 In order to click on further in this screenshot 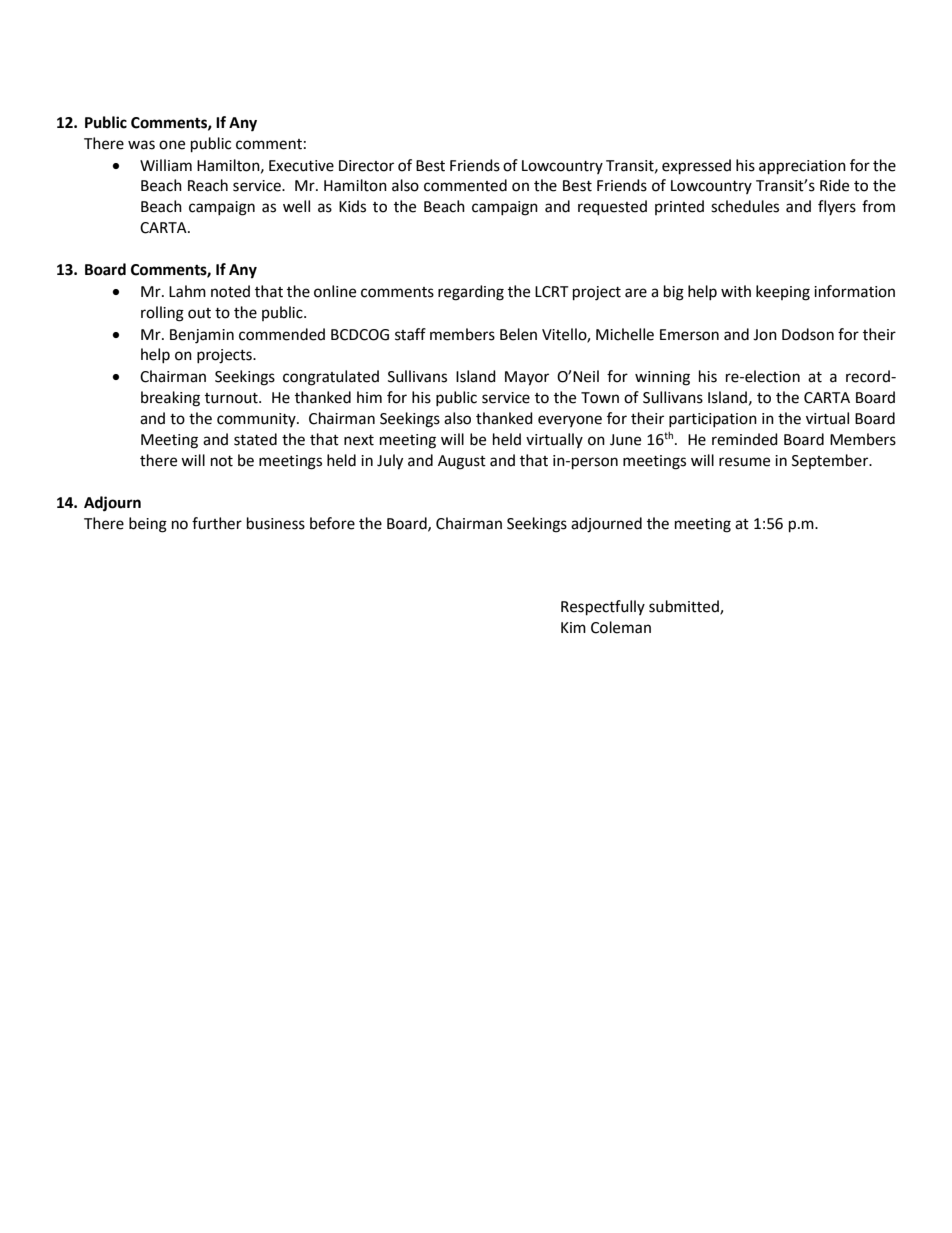, I will do `click(217, 523)`.
